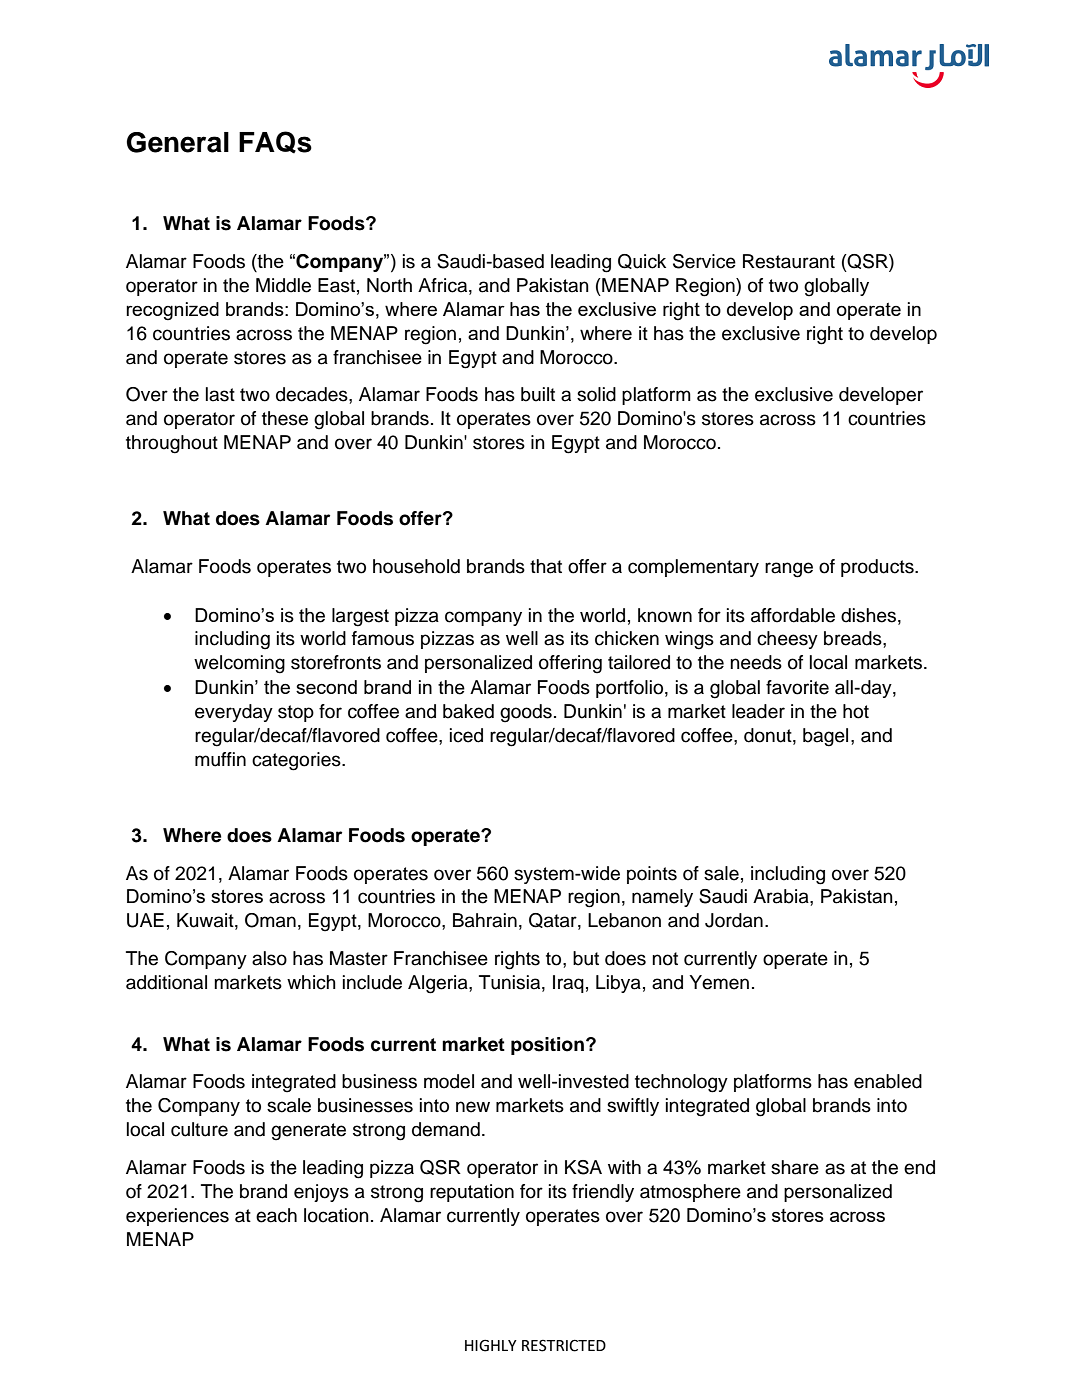 The width and height of the screenshot is (1070, 1384). I want to click on built, so click(538, 394).
